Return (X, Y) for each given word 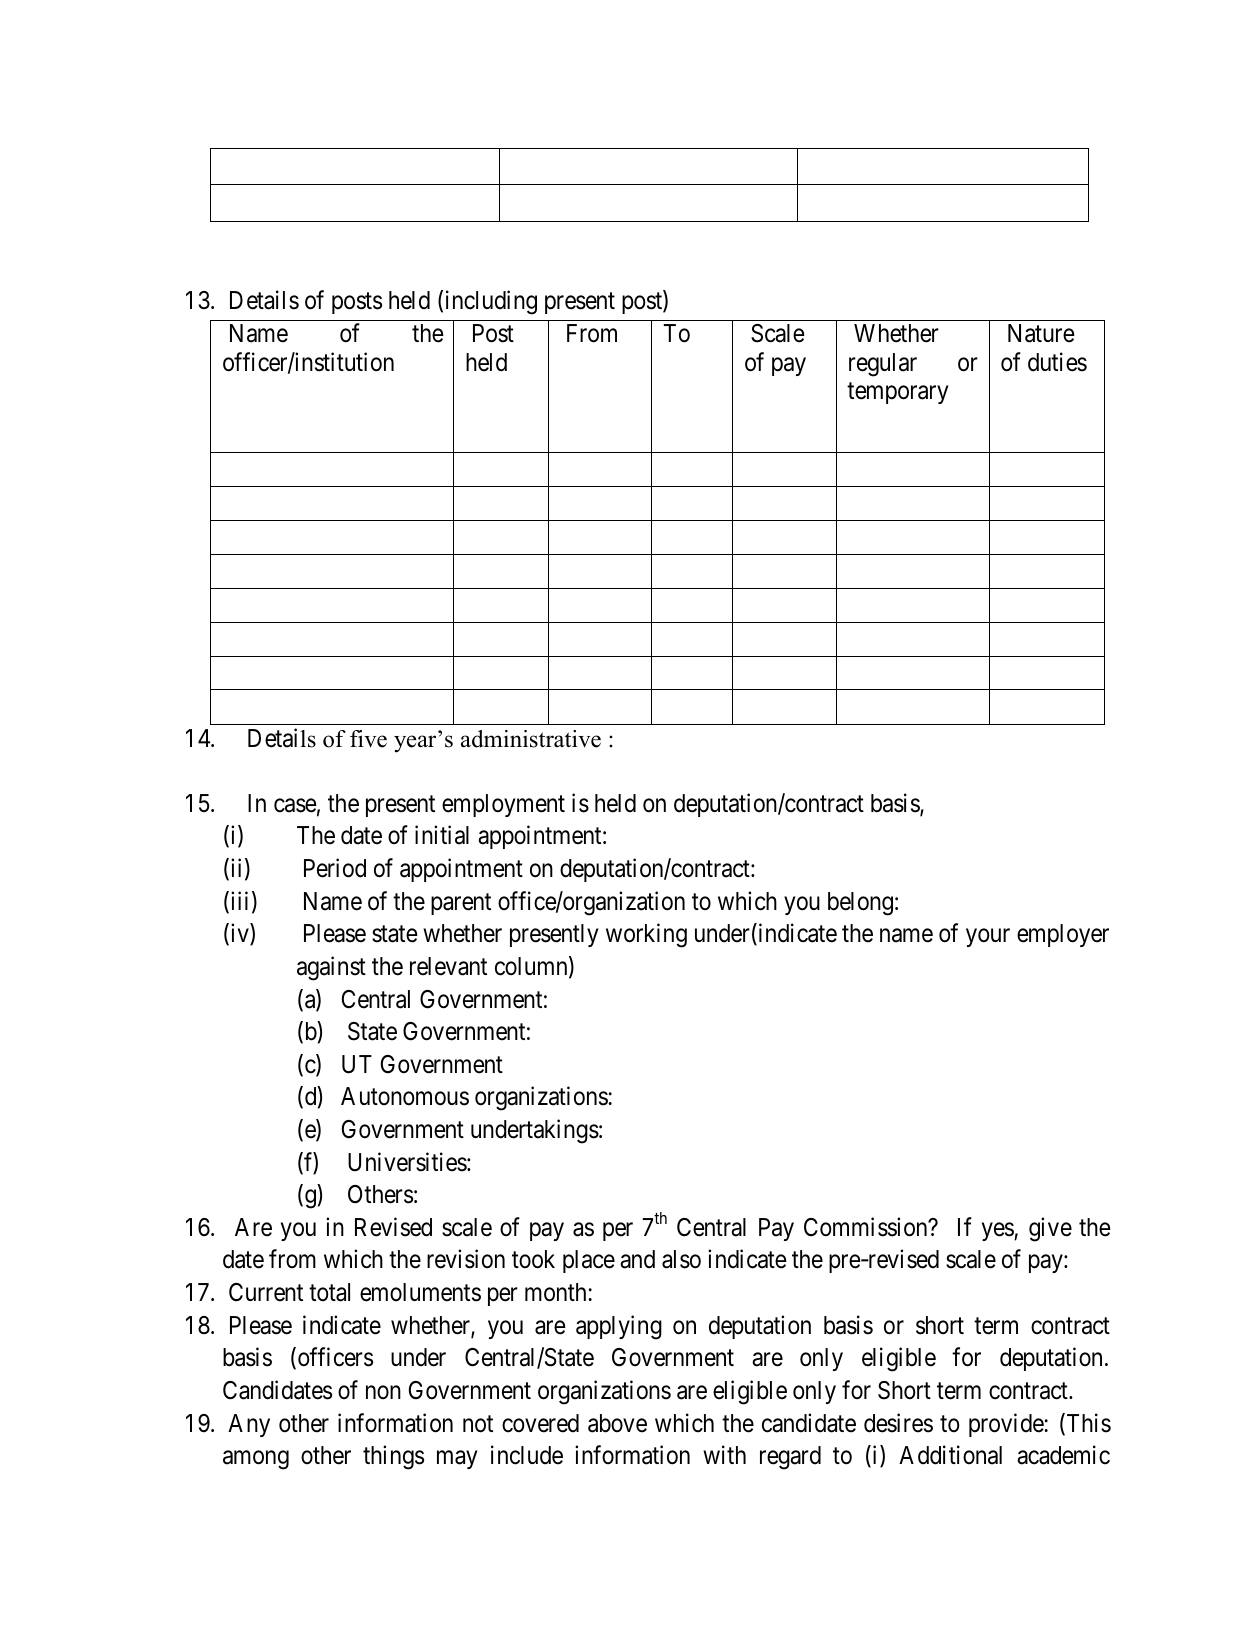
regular (883, 365)
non (383, 1392)
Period (335, 868)
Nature (1041, 333)
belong (860, 904)
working (646, 936)
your (988, 938)
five (368, 739)
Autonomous (405, 1096)
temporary (897, 393)
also (681, 1259)
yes (998, 1231)
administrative (531, 739)
